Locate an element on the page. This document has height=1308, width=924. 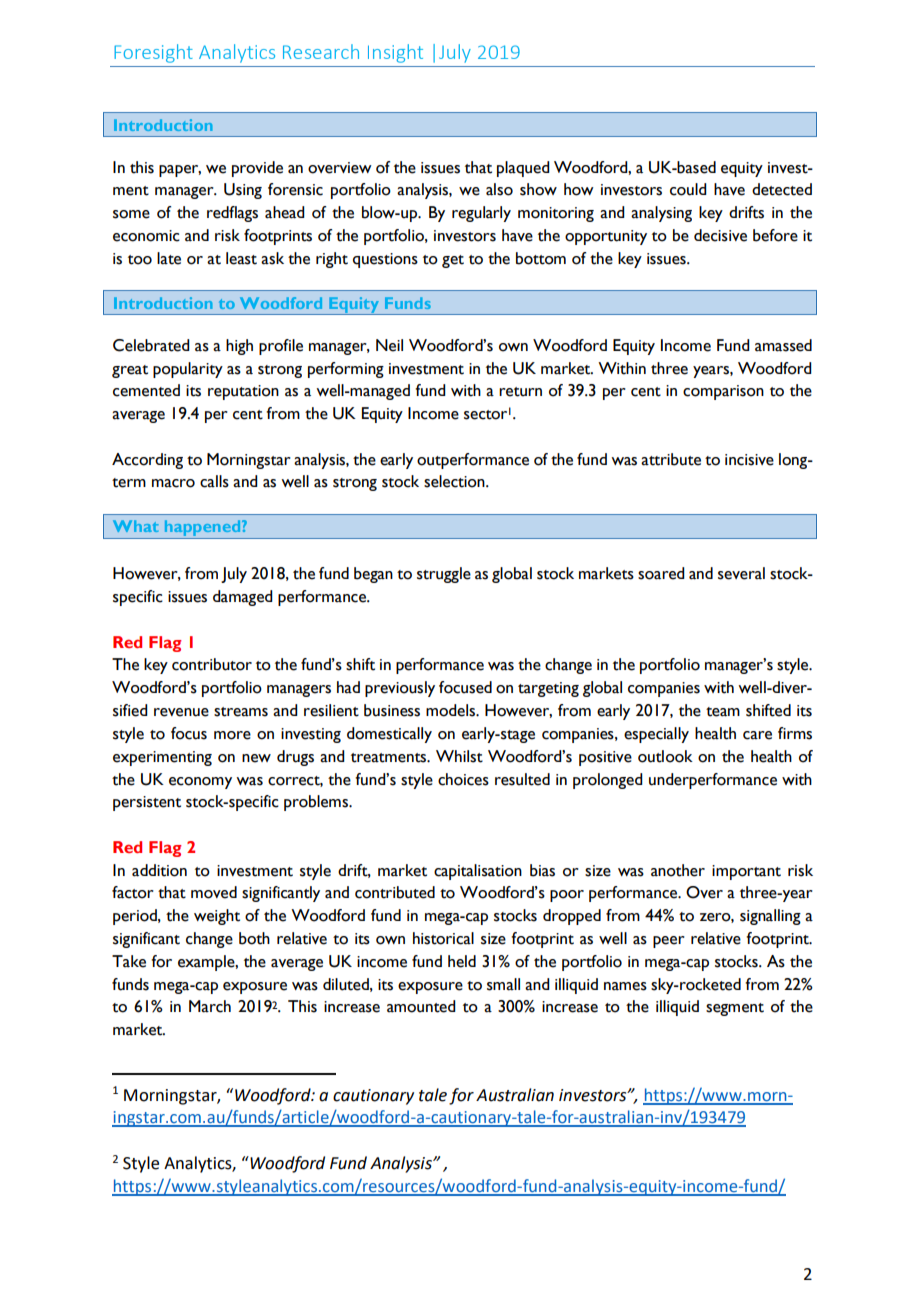
selection is located at coordinates (455, 481).
